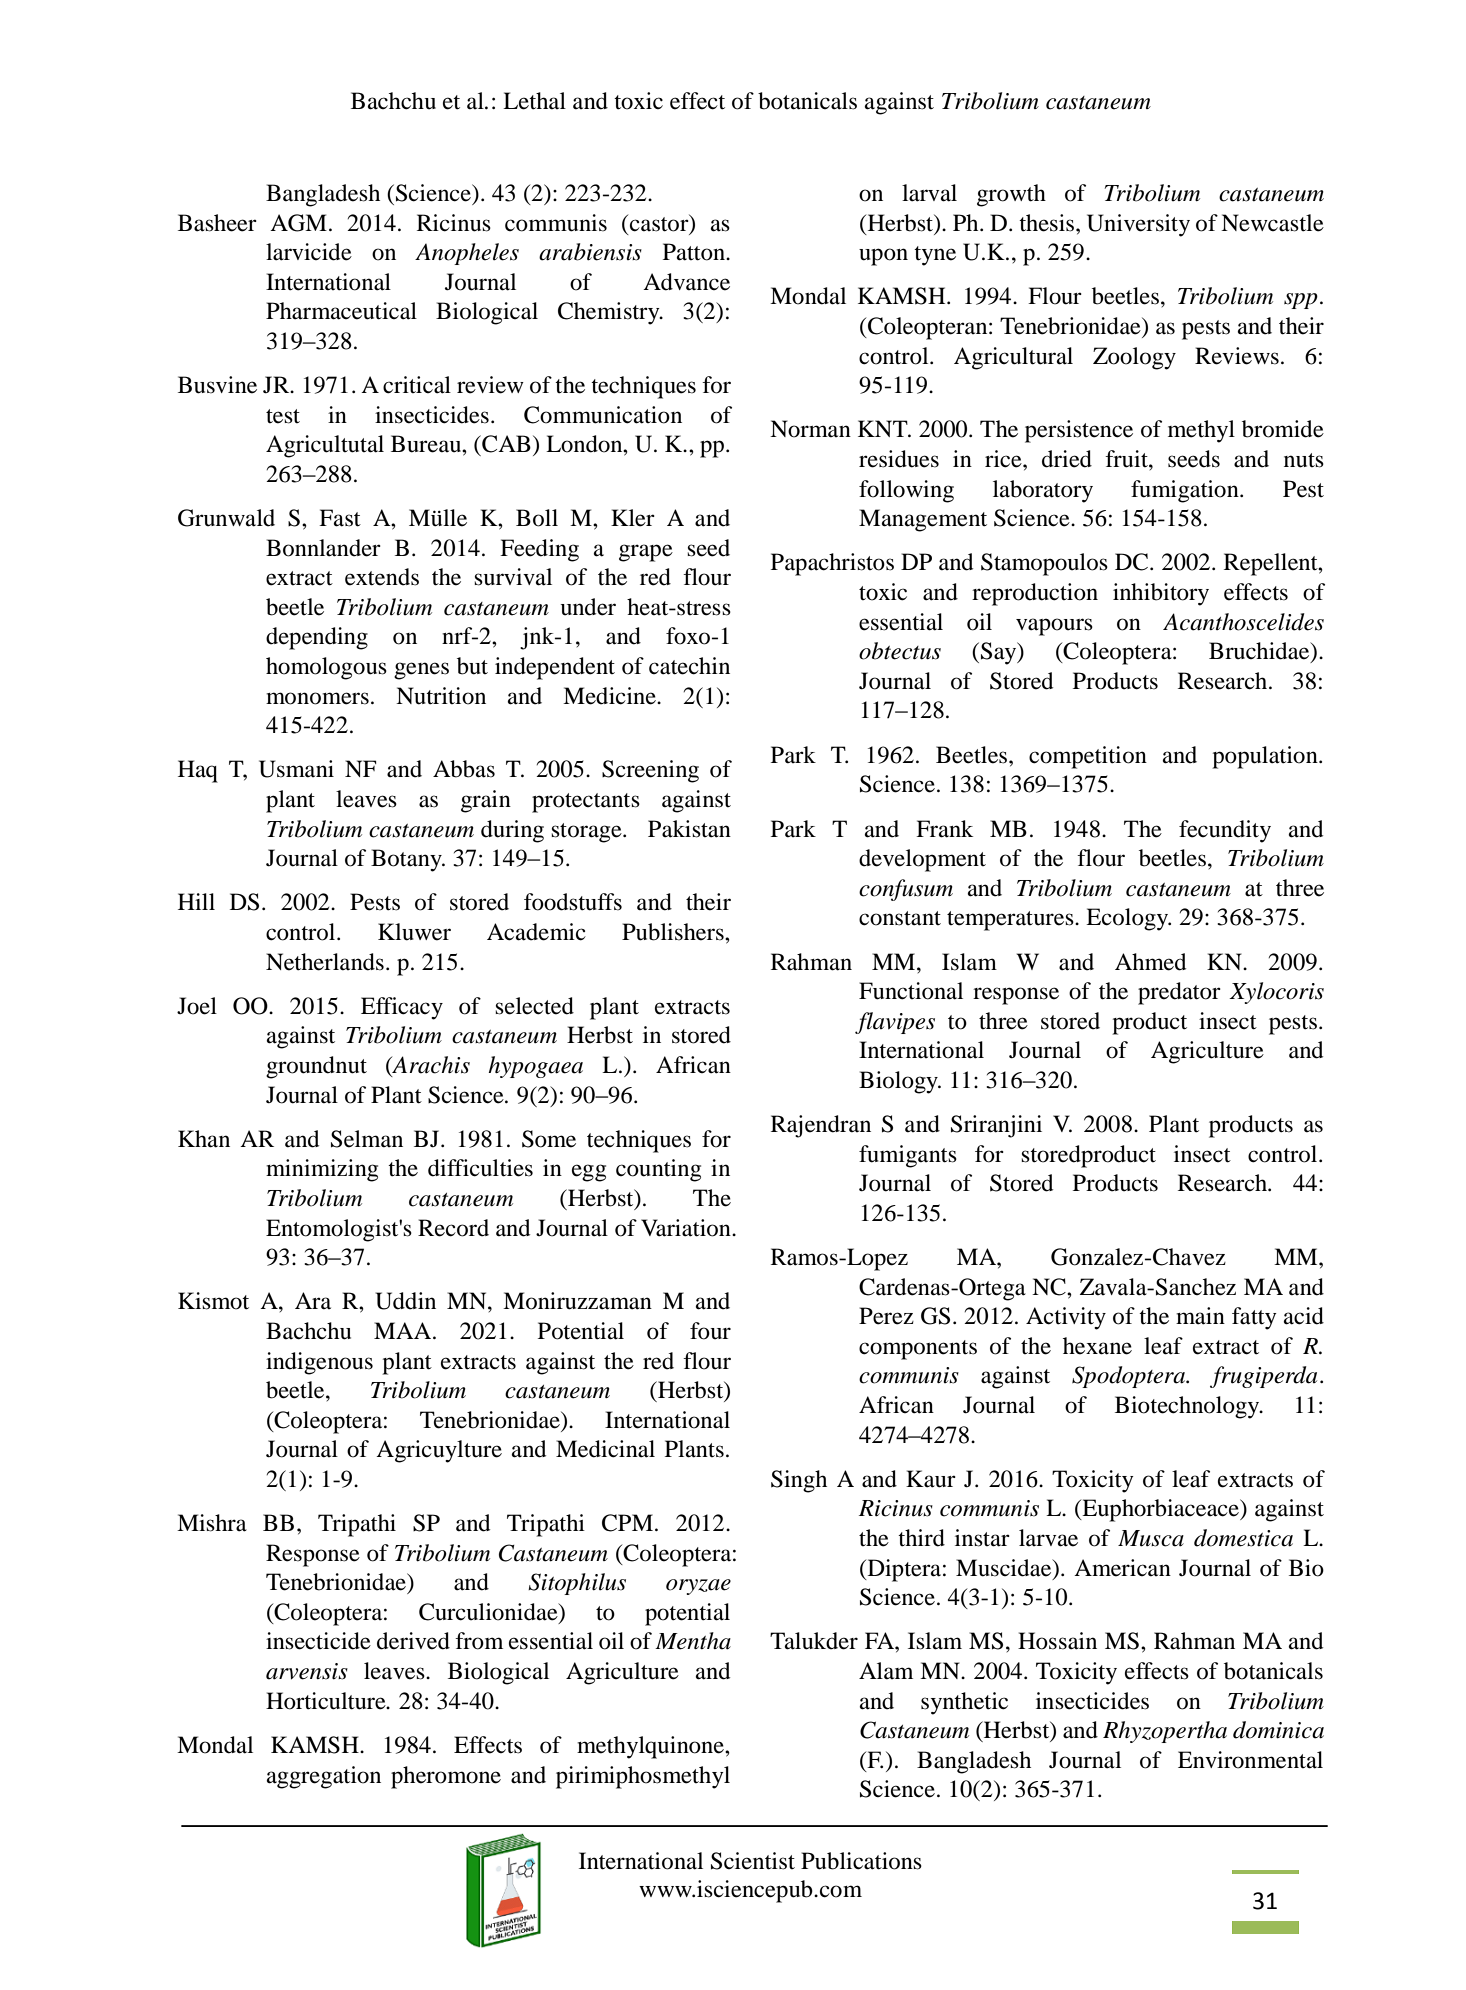  What do you see at coordinates (689, 666) in the screenshot?
I see `catechin` at bounding box center [689, 666].
